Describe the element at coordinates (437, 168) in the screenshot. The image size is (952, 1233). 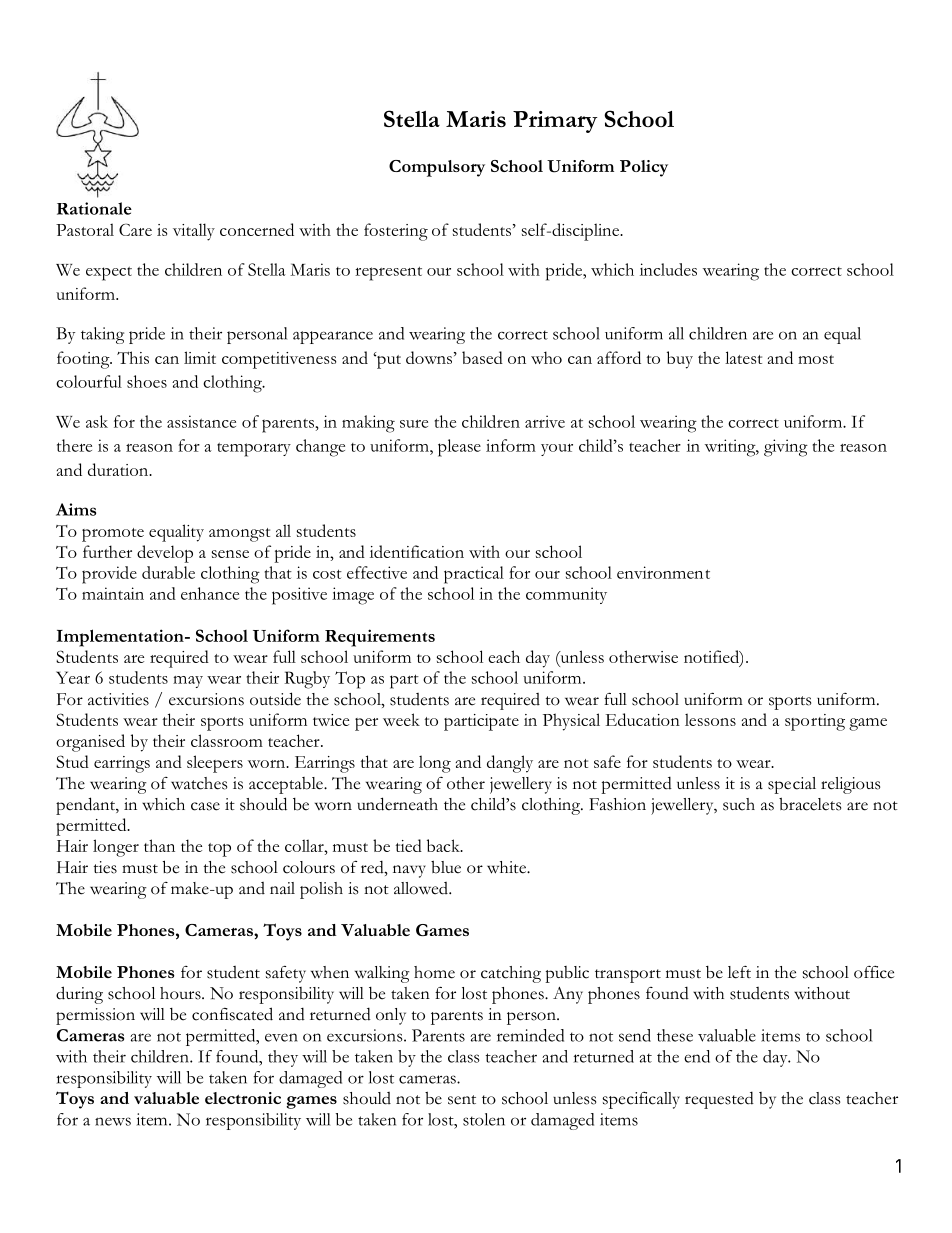
I see `Compulsory` at that location.
